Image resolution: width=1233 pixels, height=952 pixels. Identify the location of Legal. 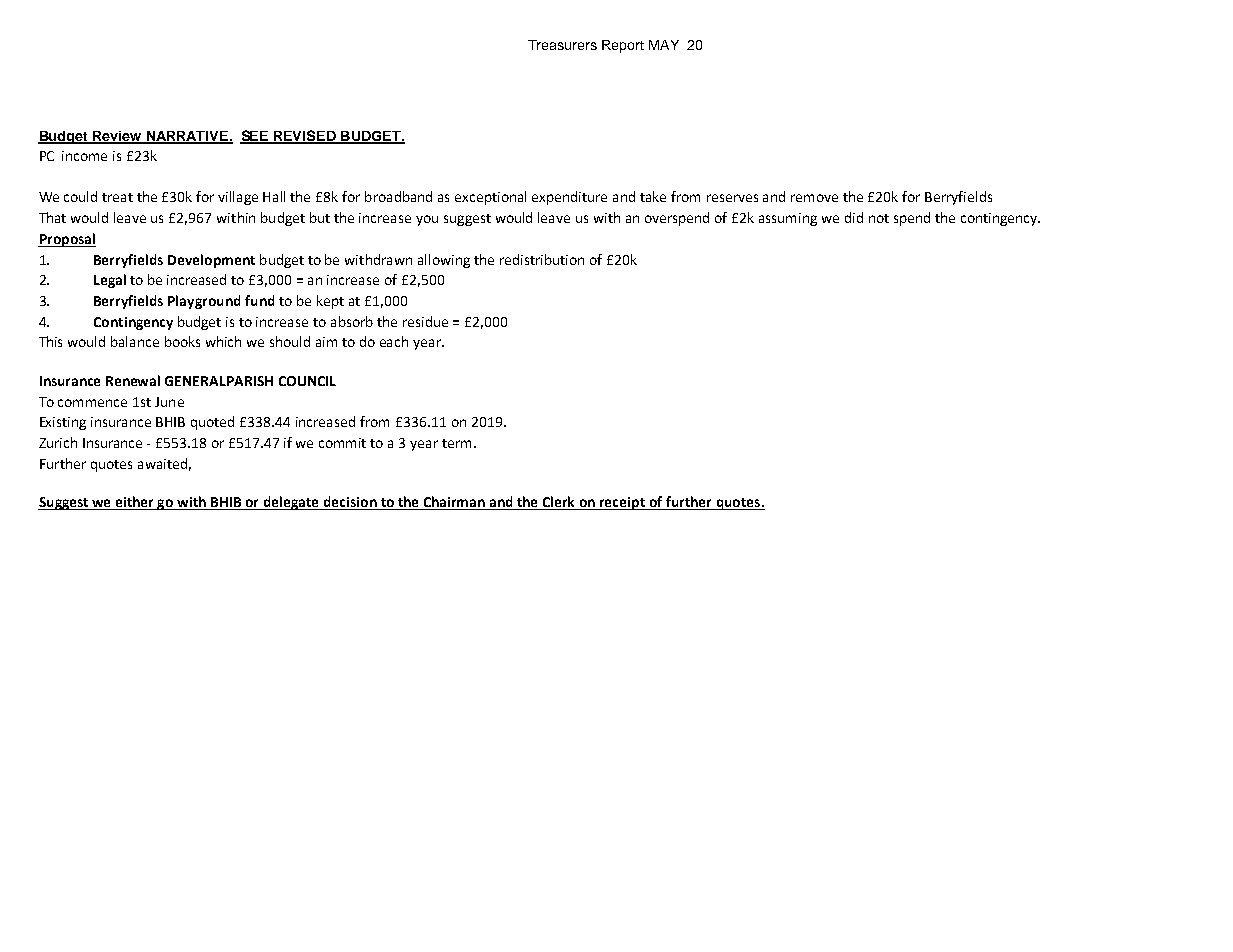
(110, 281).
